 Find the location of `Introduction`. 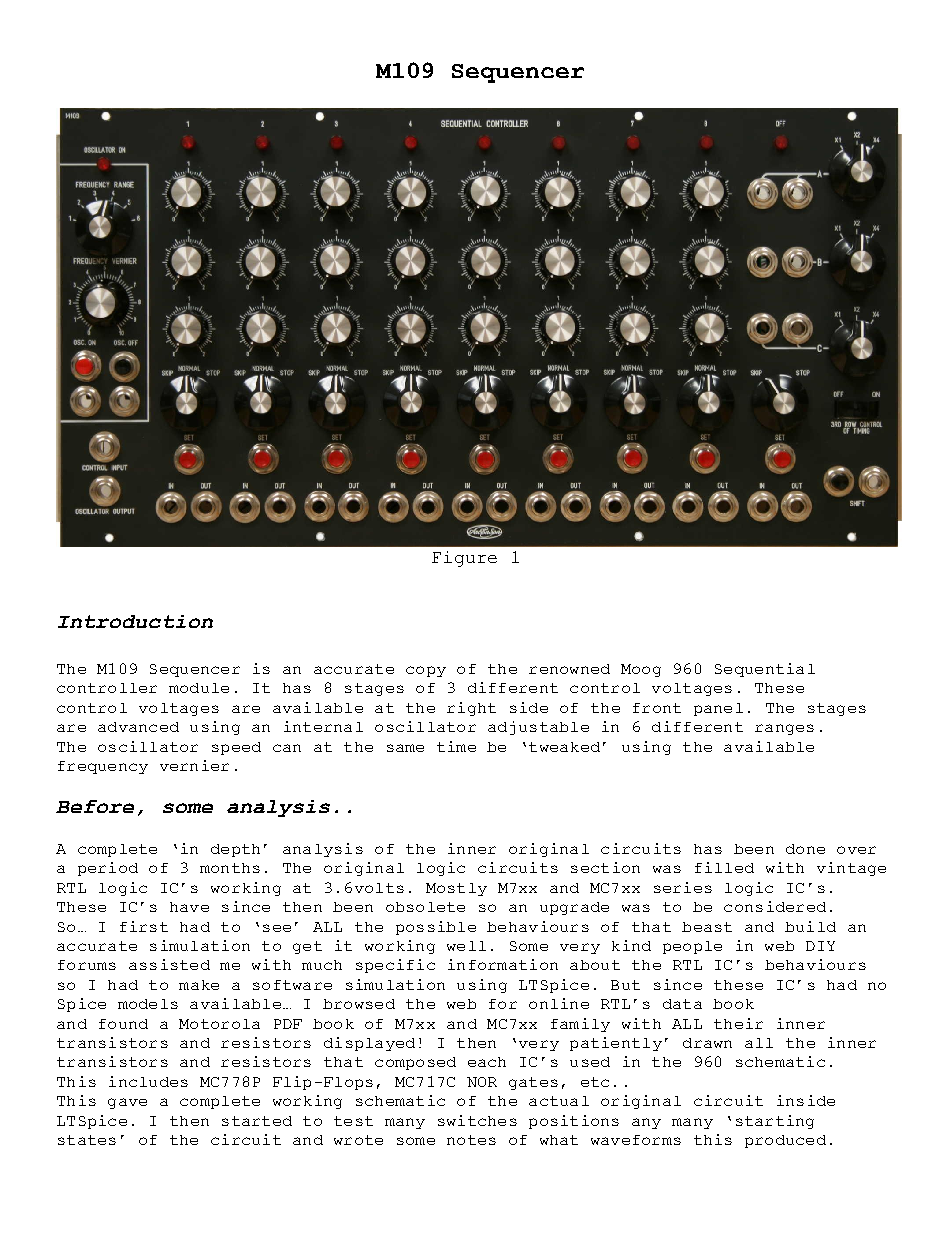

Introduction is located at coordinates (135, 621).
